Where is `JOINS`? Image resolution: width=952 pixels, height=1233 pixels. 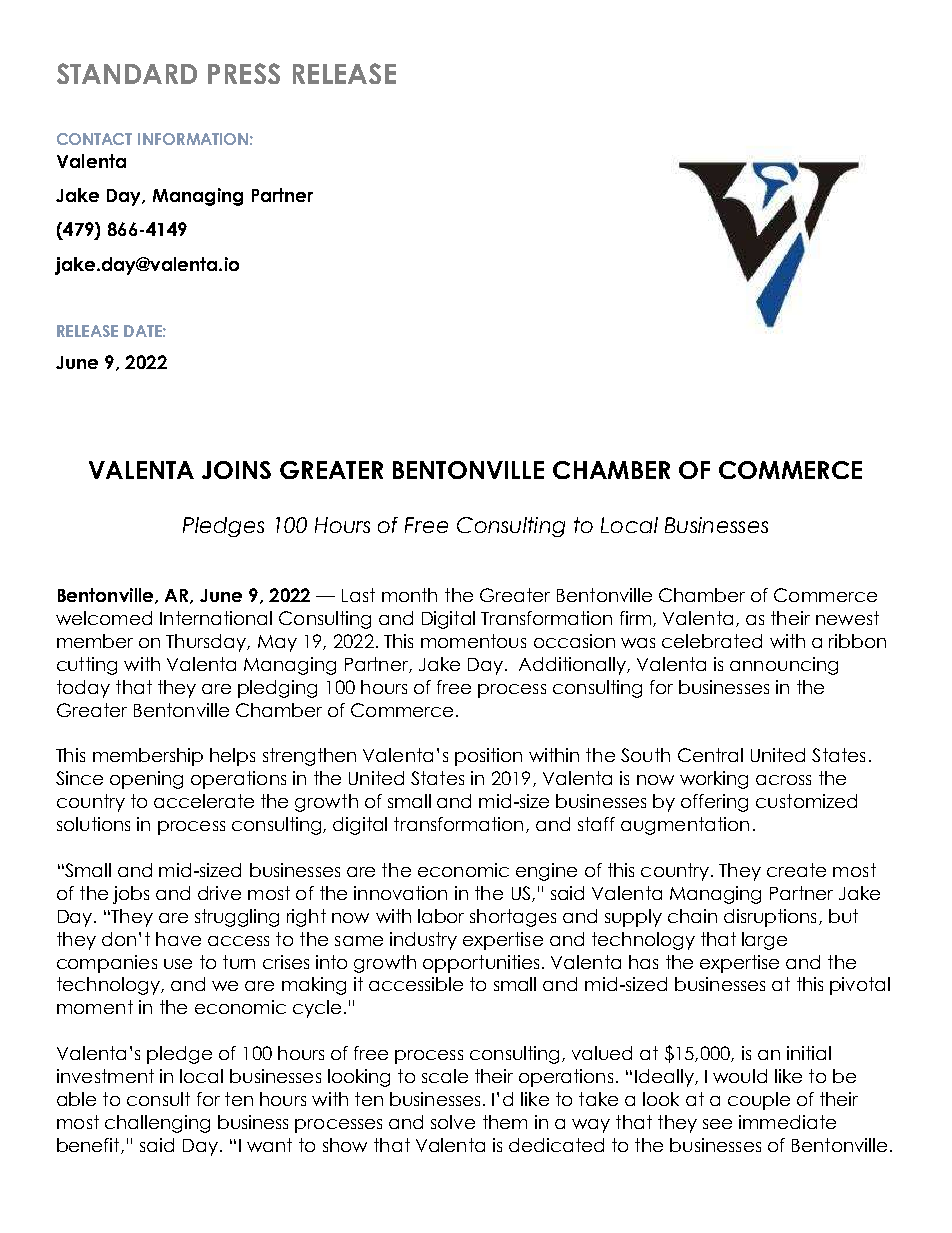 JOINS is located at coordinates (236, 470).
